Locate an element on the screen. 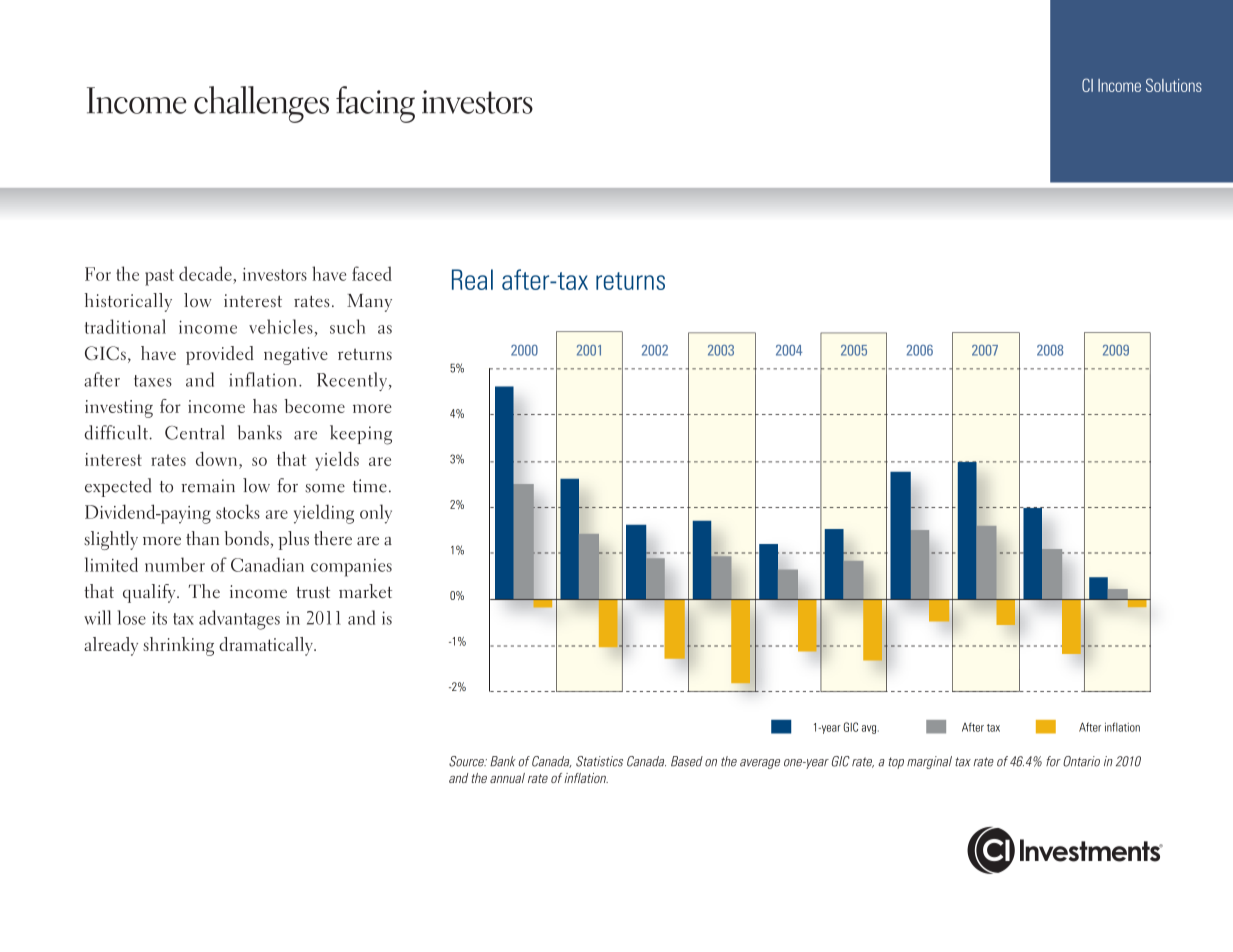 The width and height of the screenshot is (1233, 952). remain is located at coordinates (208, 486).
